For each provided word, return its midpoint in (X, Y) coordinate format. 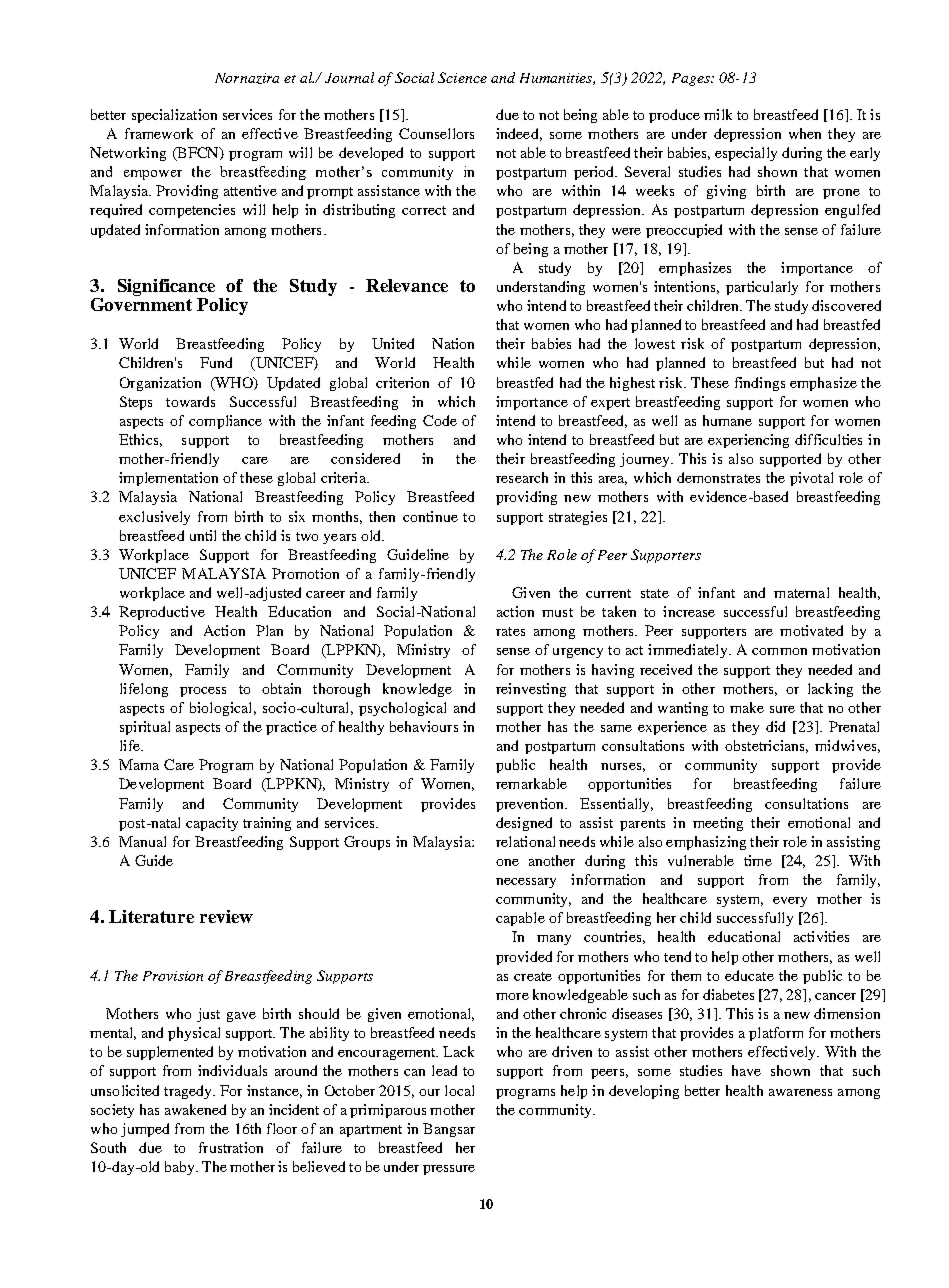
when (805, 133)
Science (462, 77)
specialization (174, 116)
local (459, 1090)
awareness (800, 1092)
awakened (195, 1109)
